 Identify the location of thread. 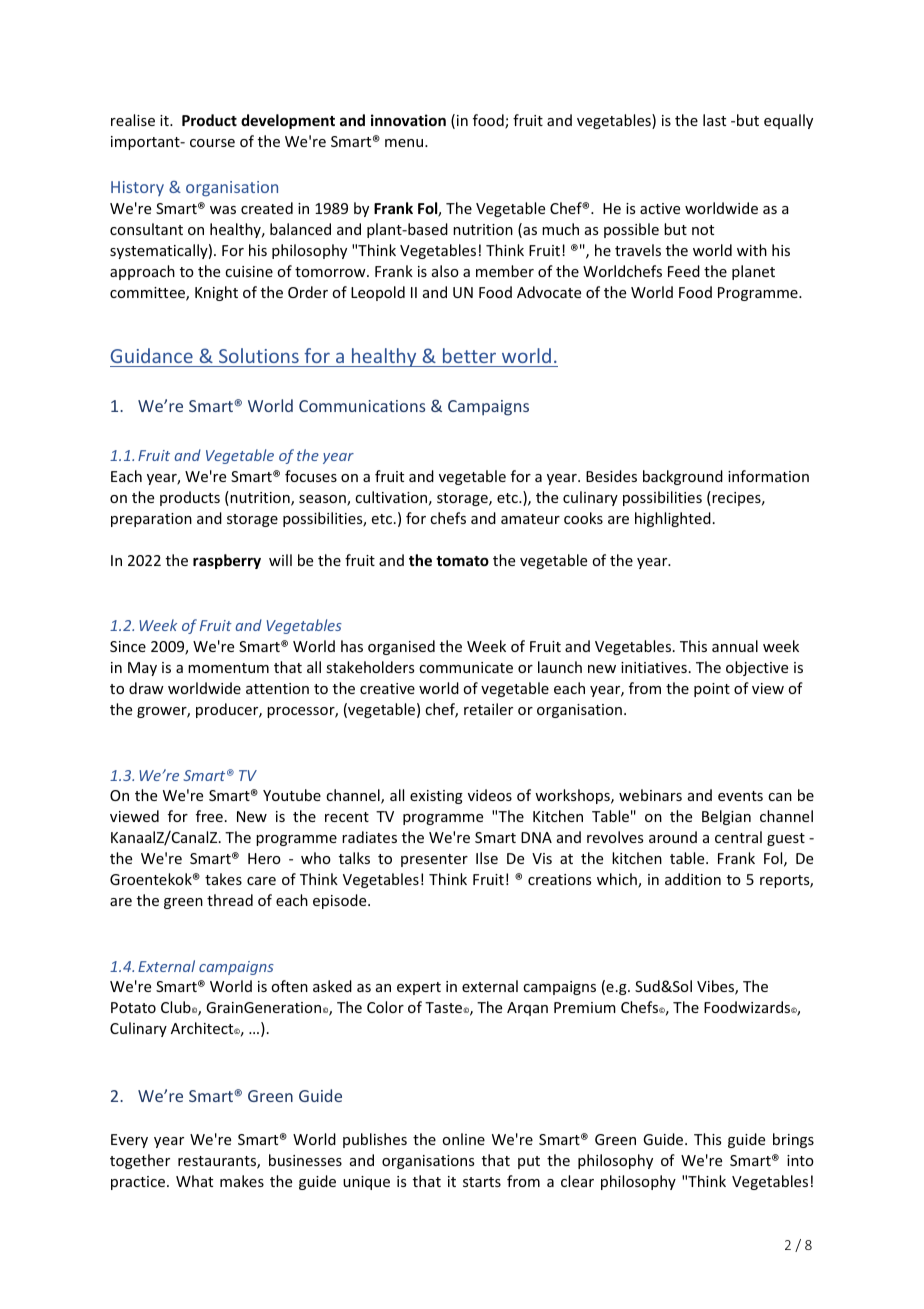
(230, 900).
